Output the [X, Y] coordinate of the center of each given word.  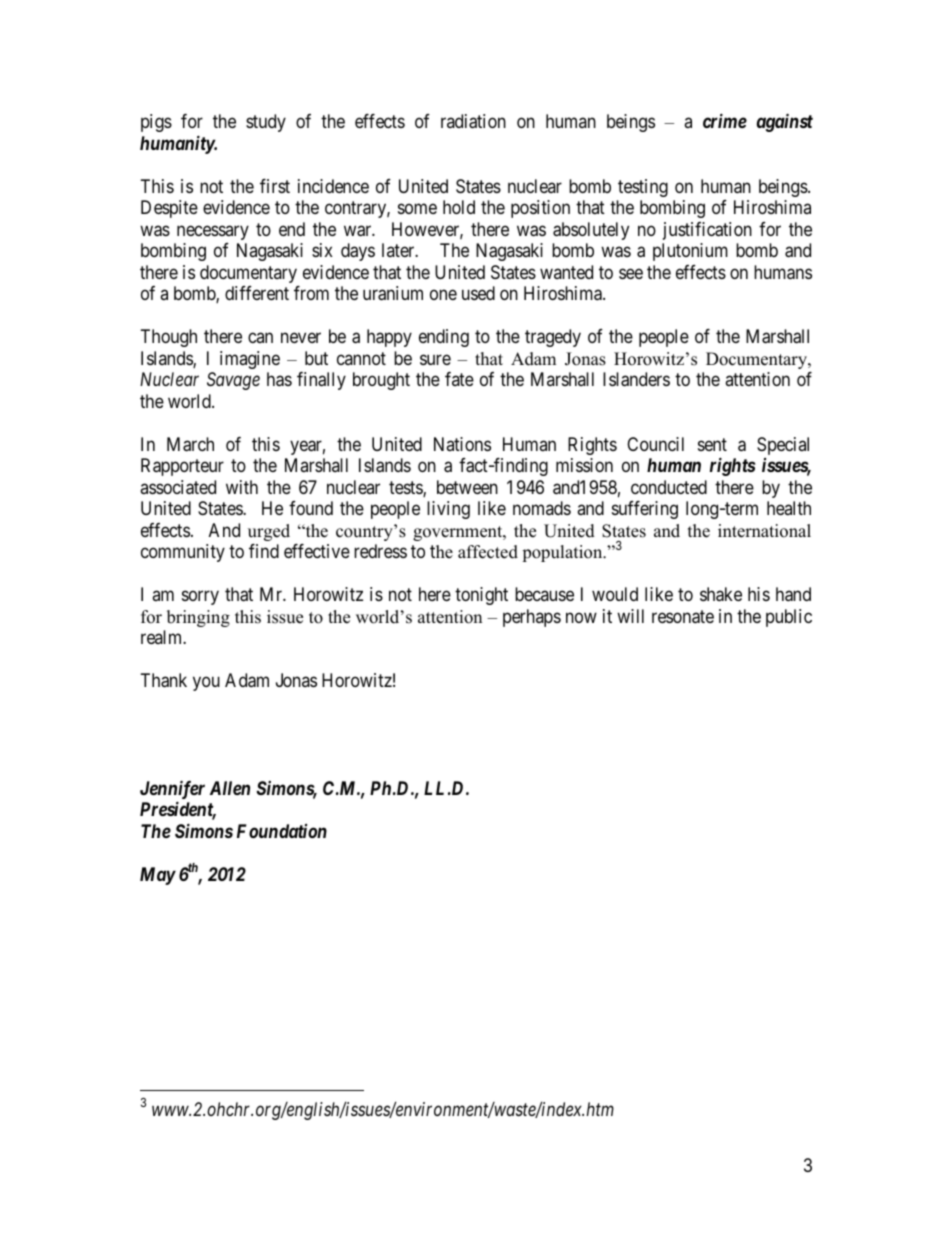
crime [725, 121]
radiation [473, 121]
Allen [230, 788]
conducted [669, 487]
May [158, 876]
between [467, 487]
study [266, 123]
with [242, 487]
